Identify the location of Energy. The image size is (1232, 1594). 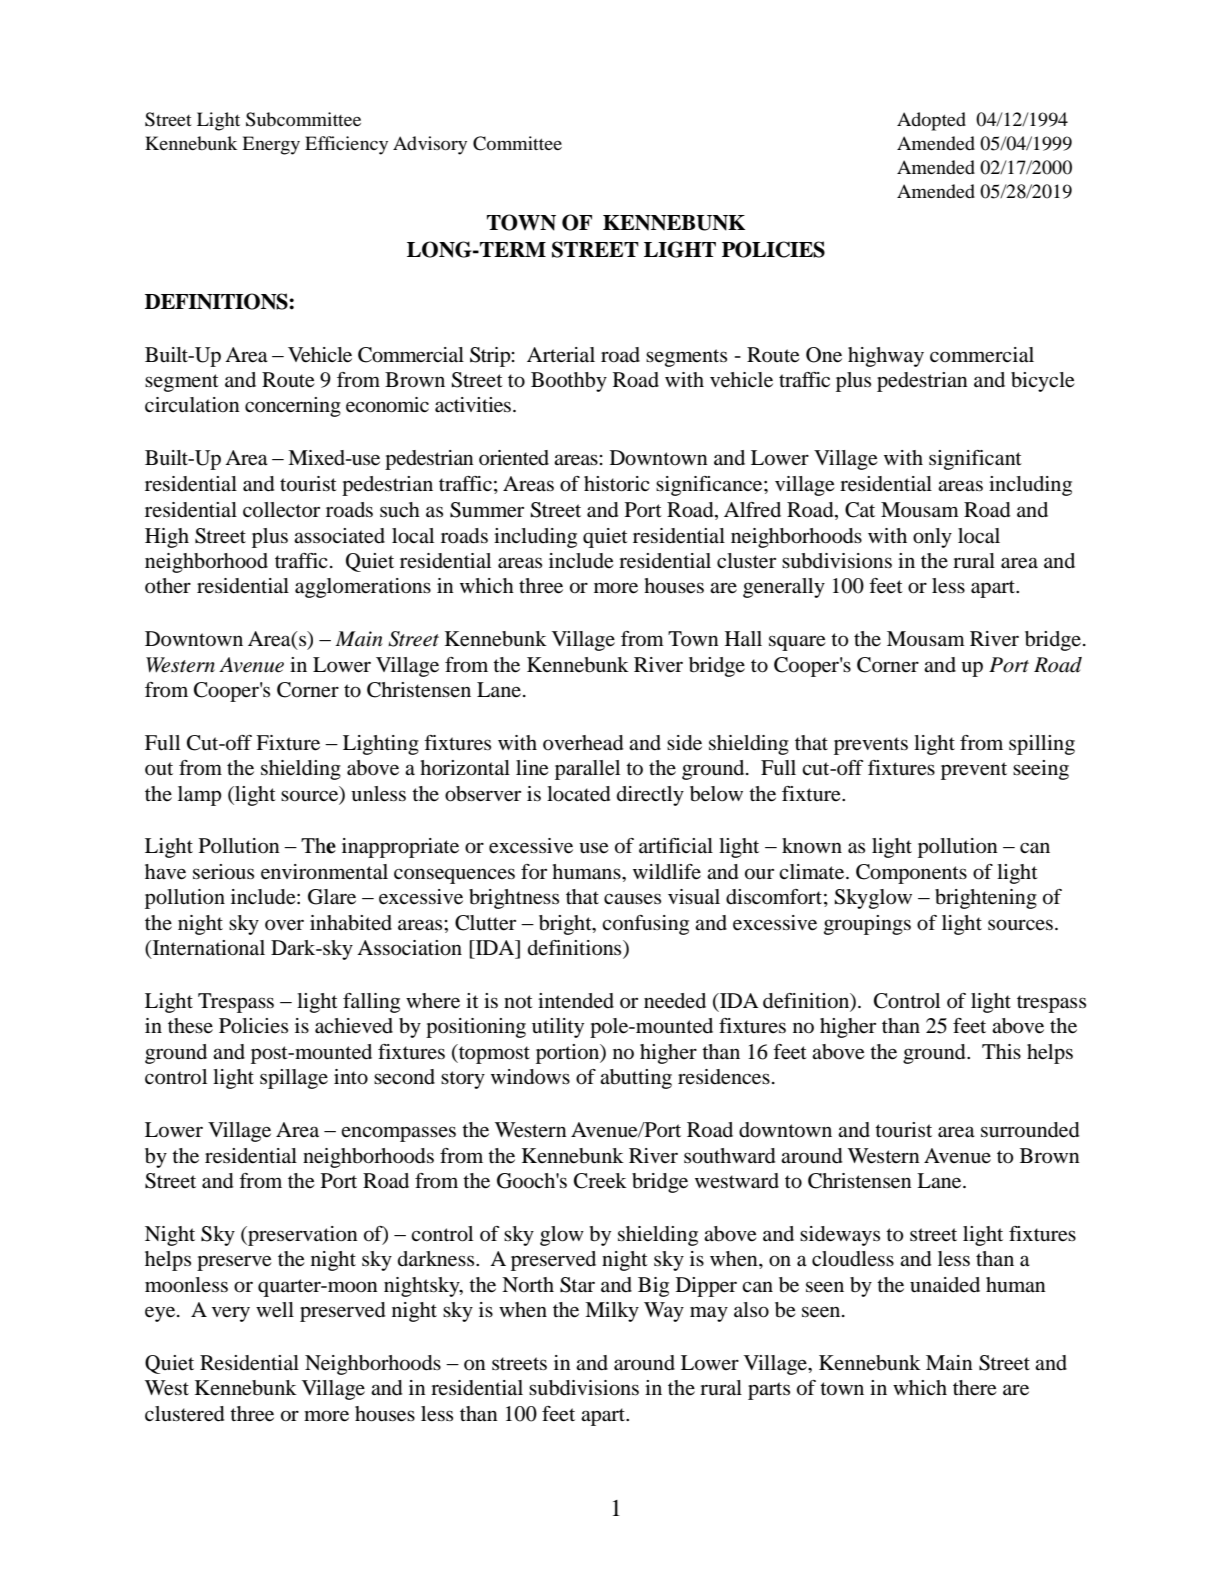
(271, 145).
